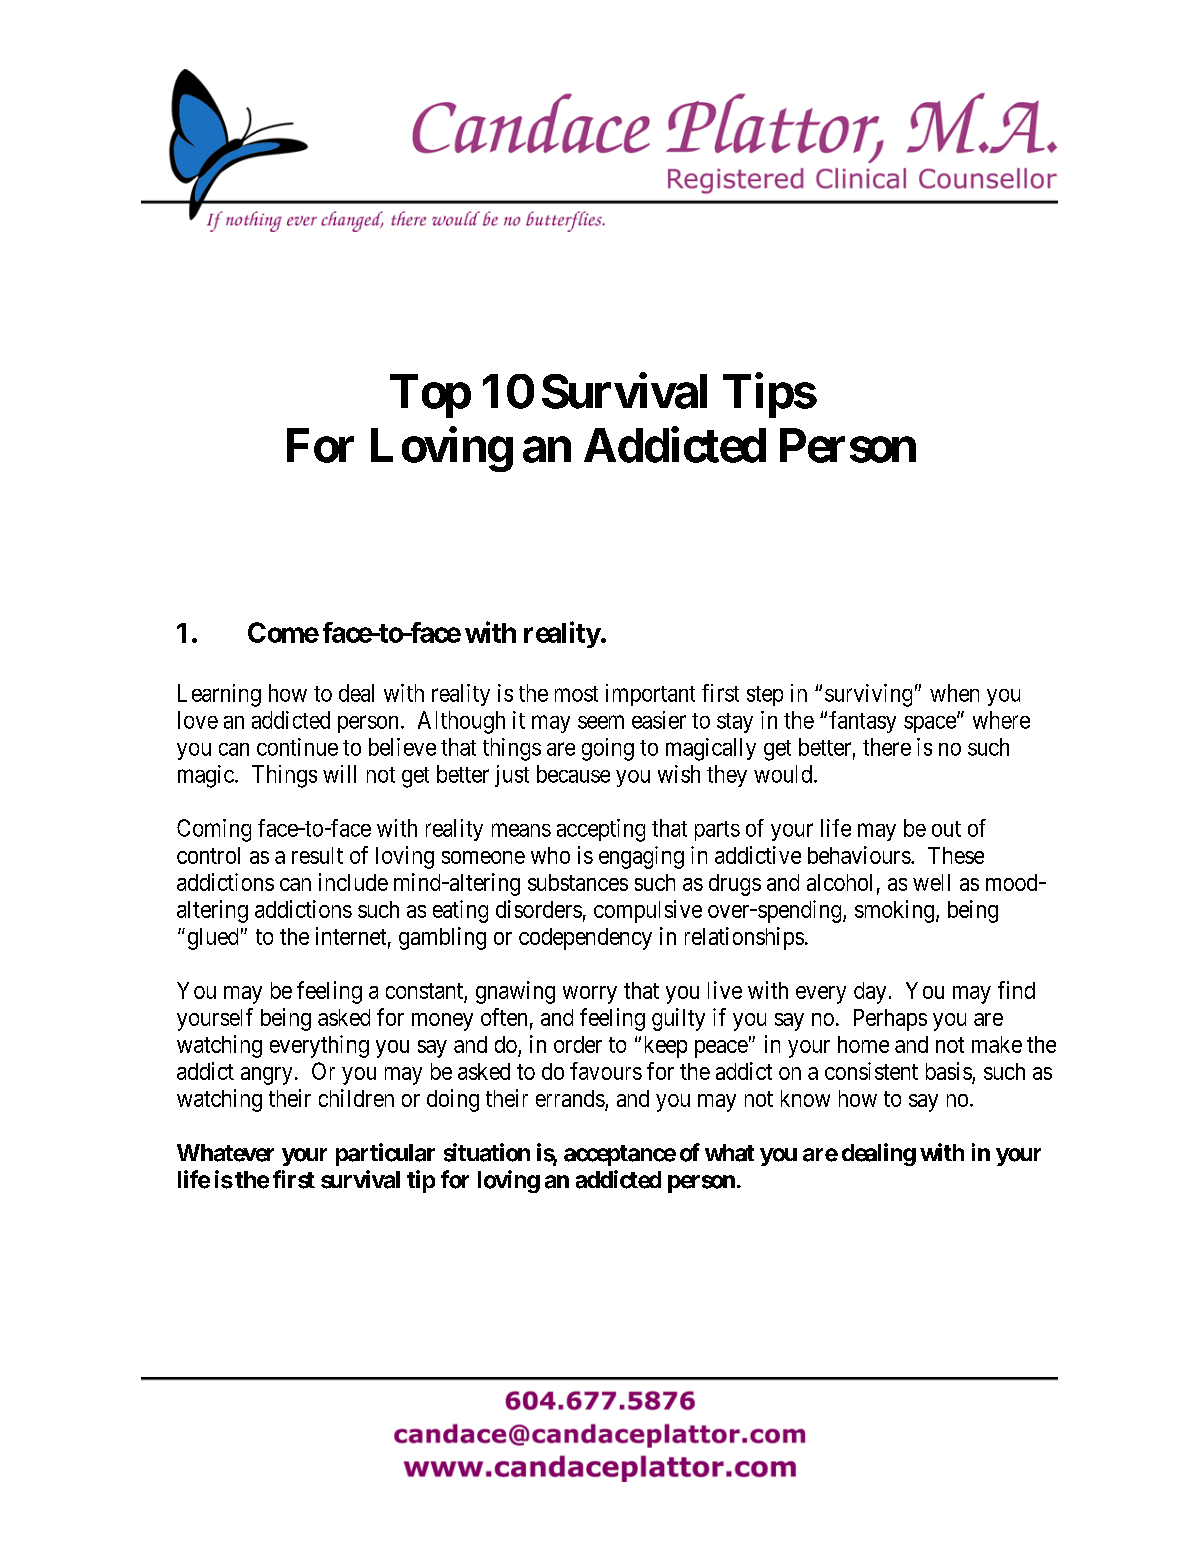  Describe the element at coordinates (213, 939) in the screenshot. I see `glued` at that location.
